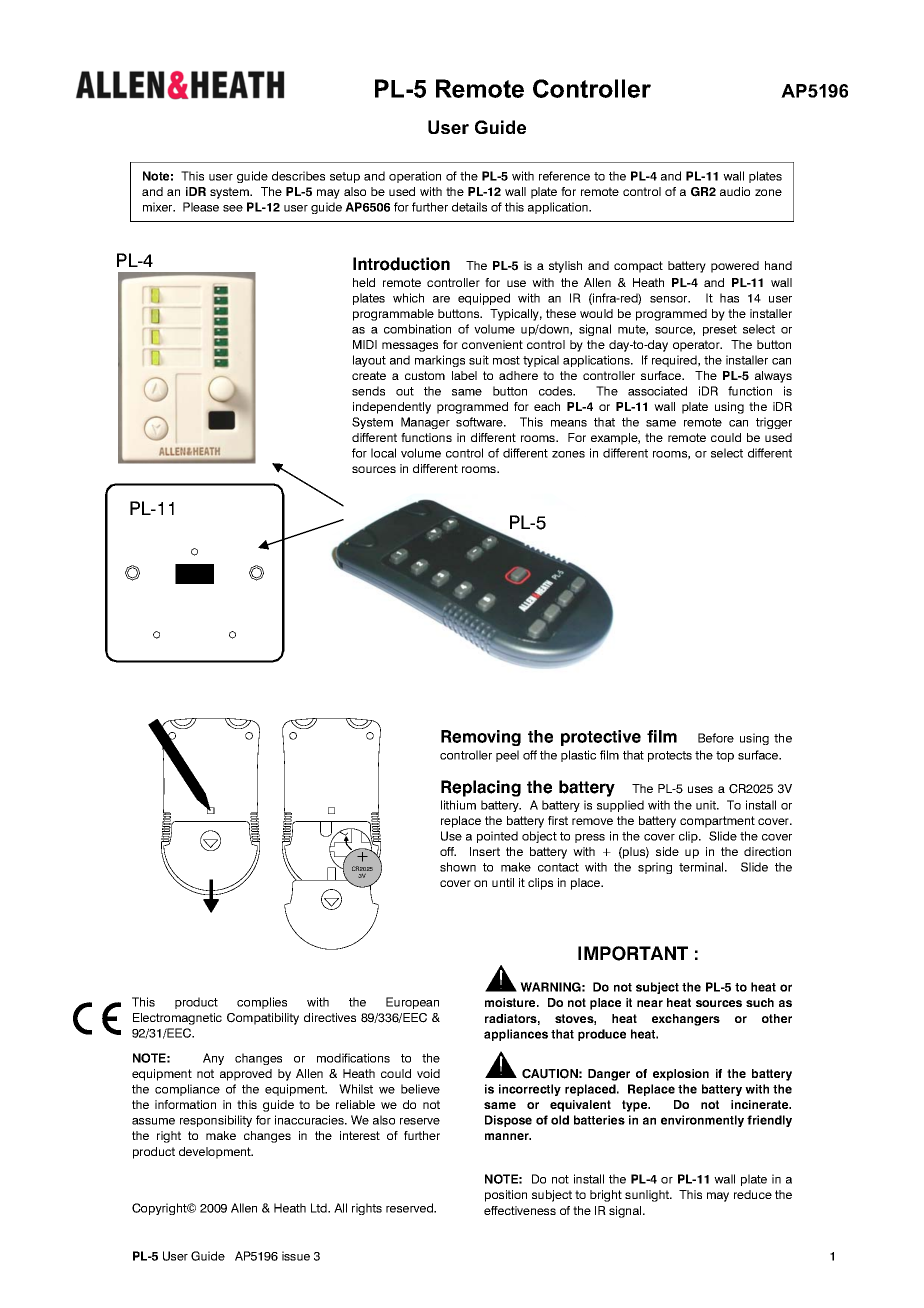 The image size is (924, 1308). I want to click on issue, so click(296, 1256).
